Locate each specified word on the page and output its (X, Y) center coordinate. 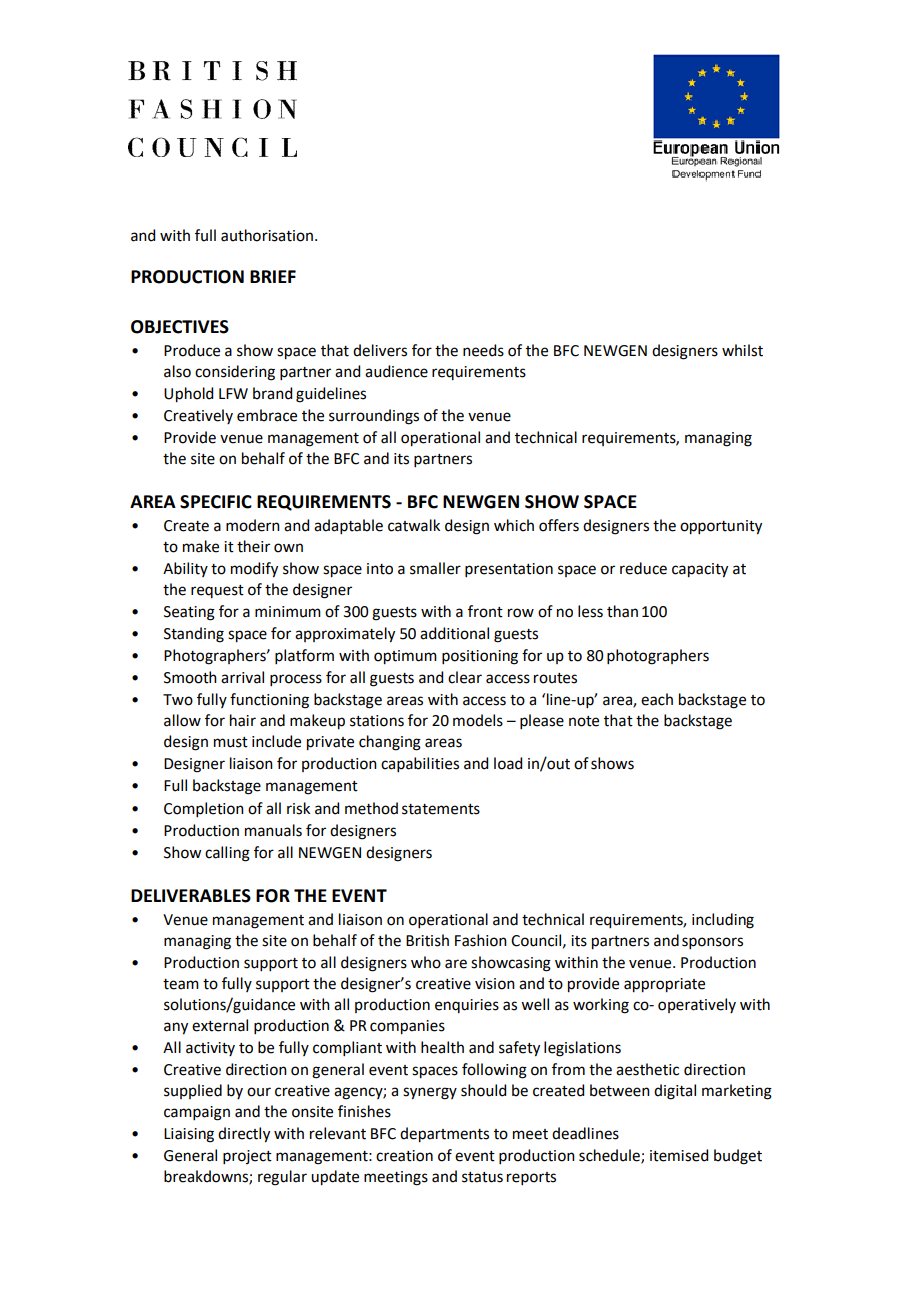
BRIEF (273, 276)
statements (441, 809)
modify (254, 570)
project (247, 1157)
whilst (742, 350)
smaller (435, 568)
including (723, 921)
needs (483, 350)
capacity (700, 570)
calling (227, 854)
